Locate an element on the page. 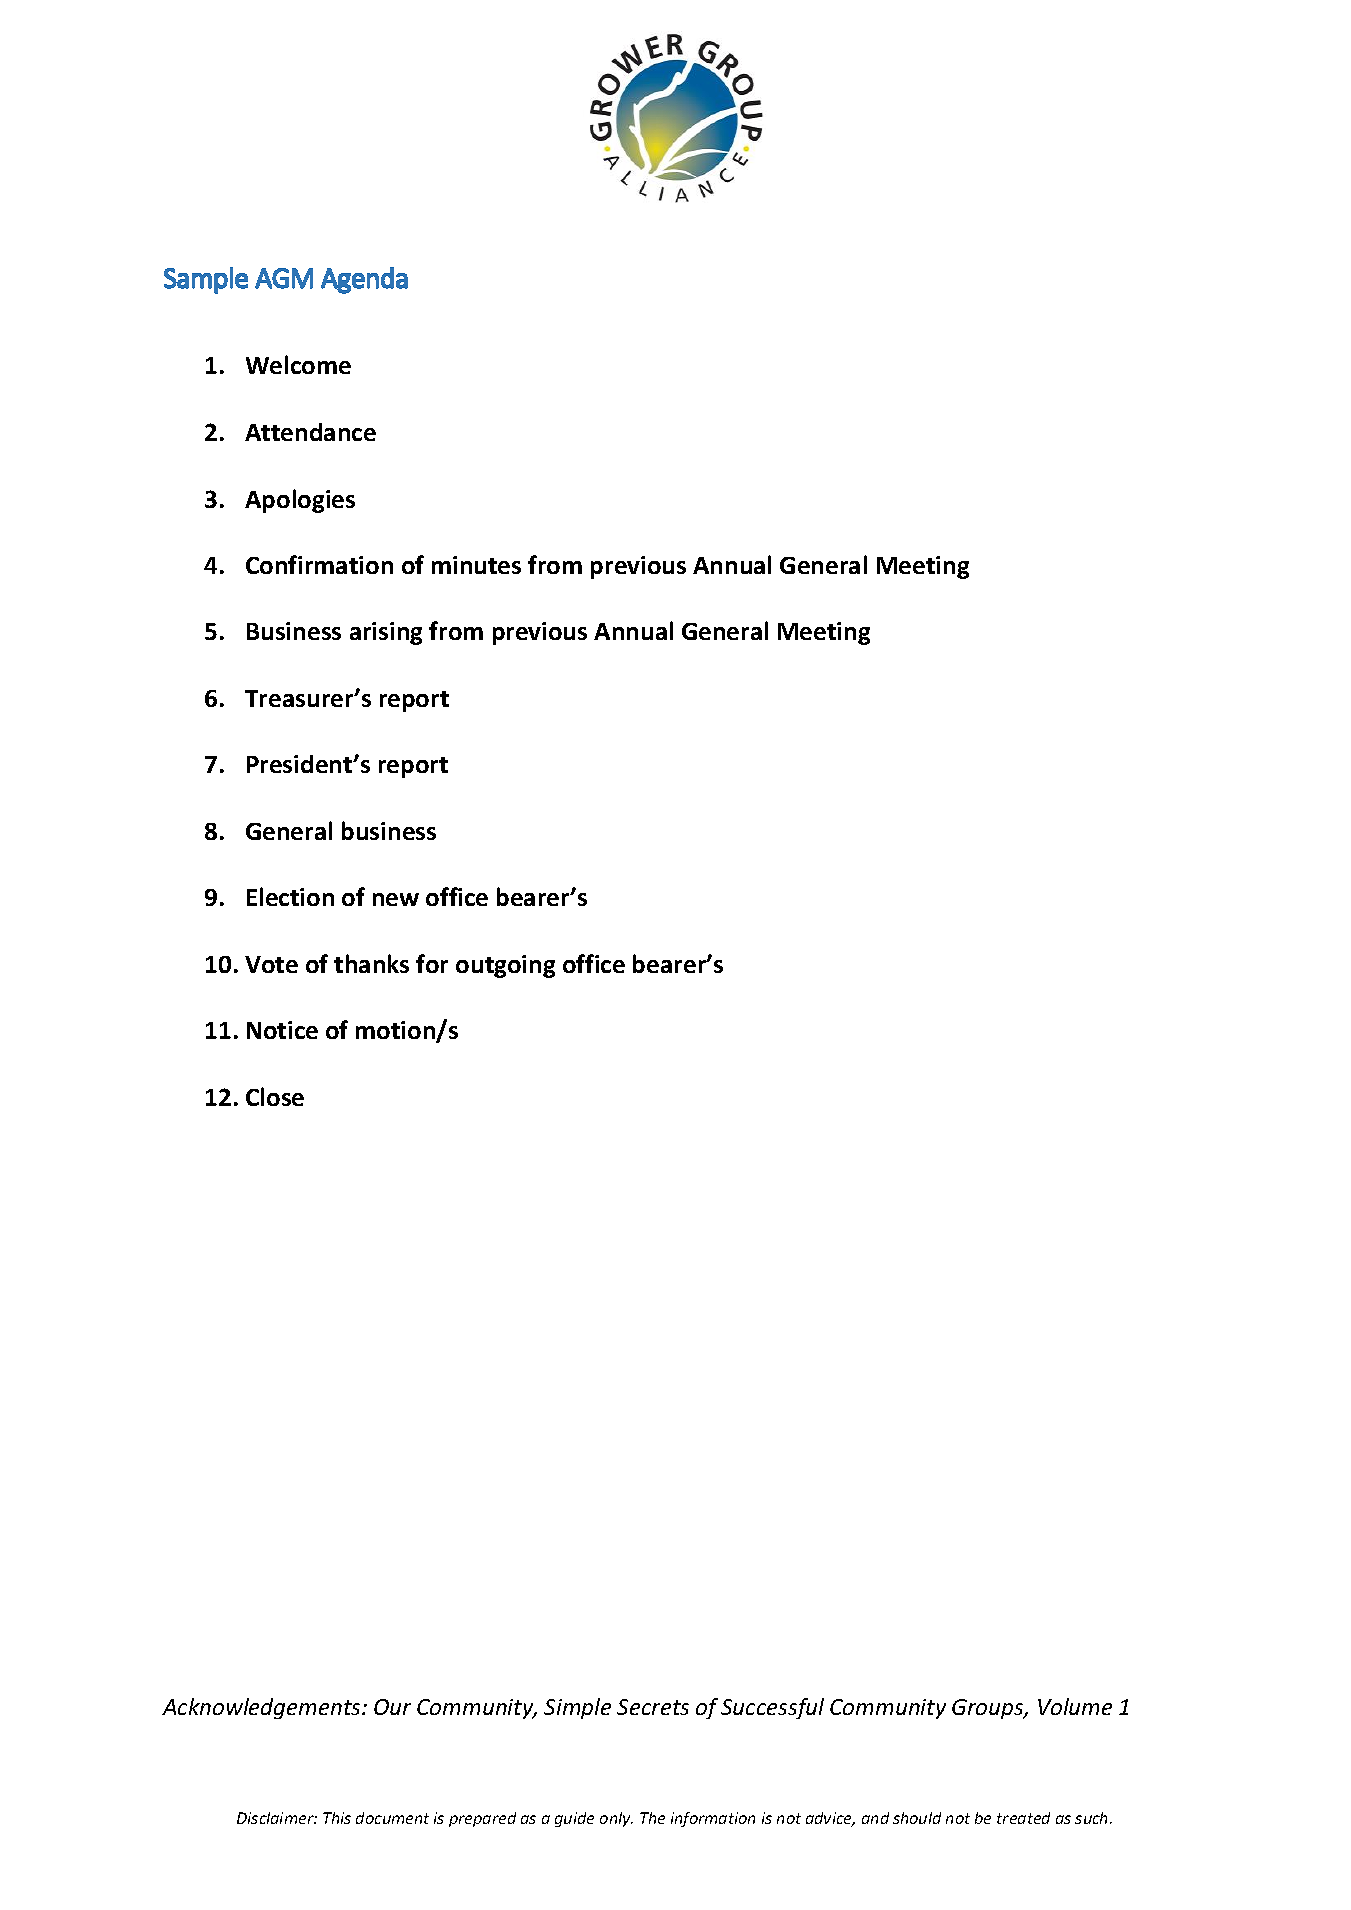 This document has height=1910, width=1351. thanks is located at coordinates (371, 963).
